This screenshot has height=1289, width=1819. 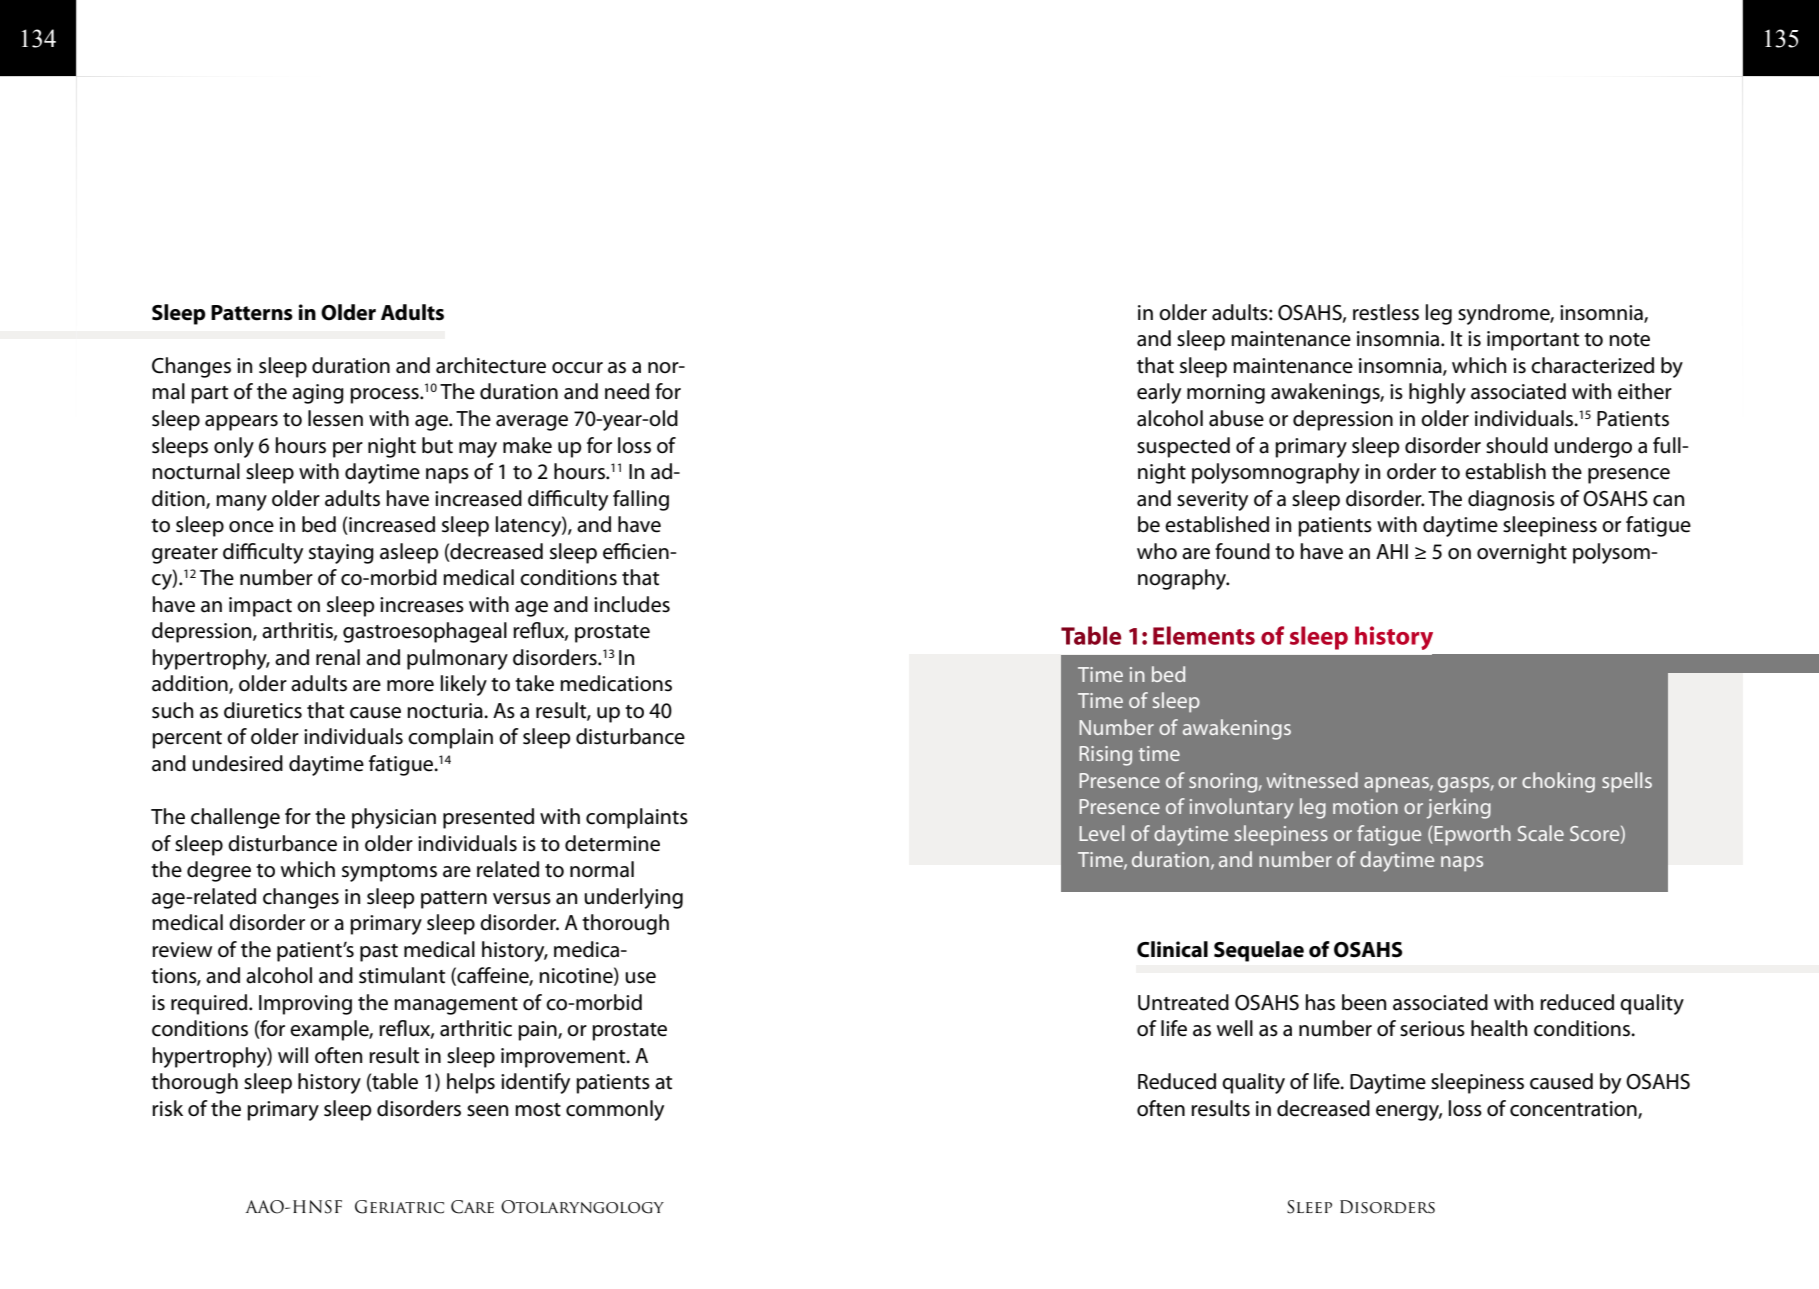 I want to click on energy, so click(x=1409, y=1113).
